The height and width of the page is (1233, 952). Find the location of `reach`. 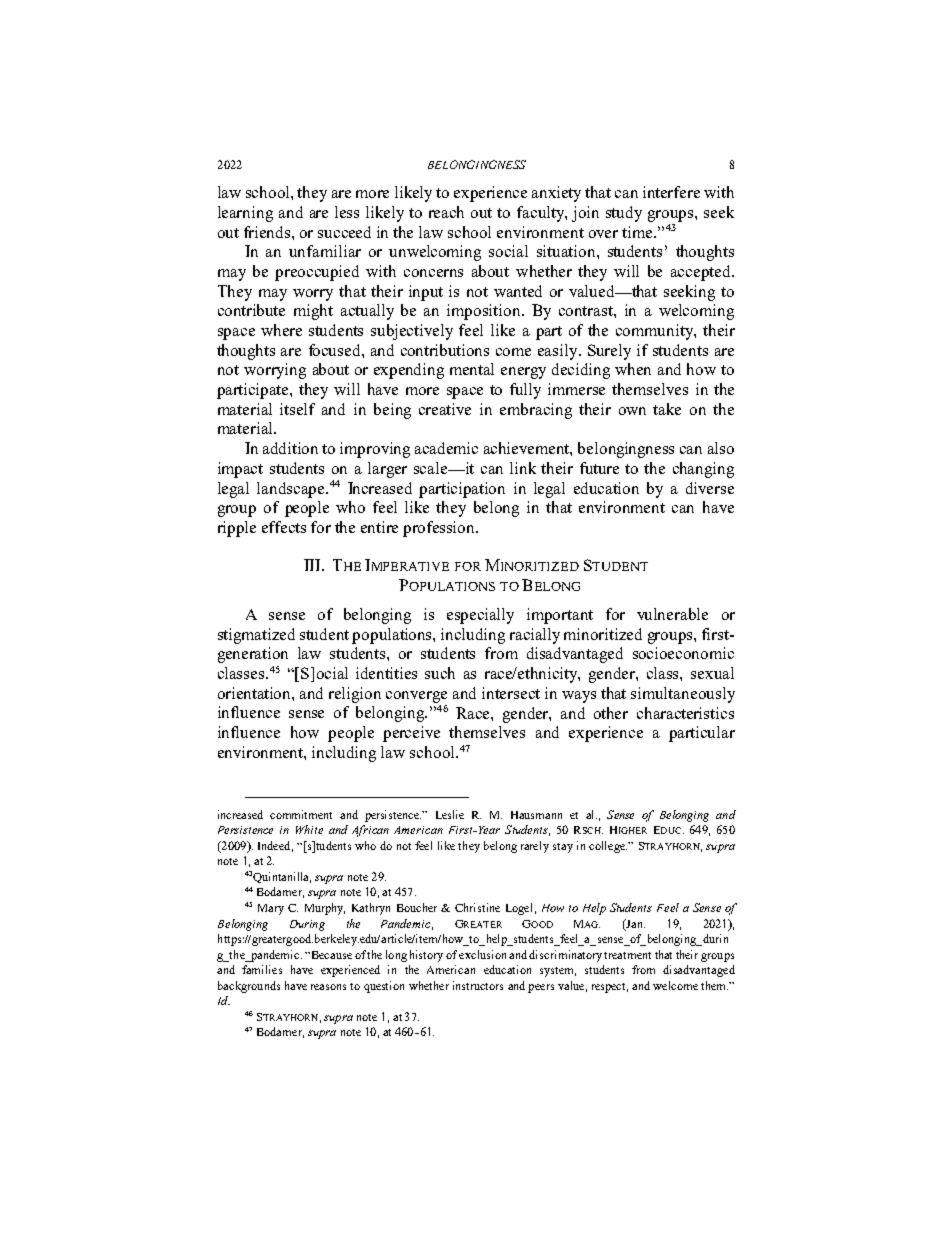

reach is located at coordinates (446, 212).
